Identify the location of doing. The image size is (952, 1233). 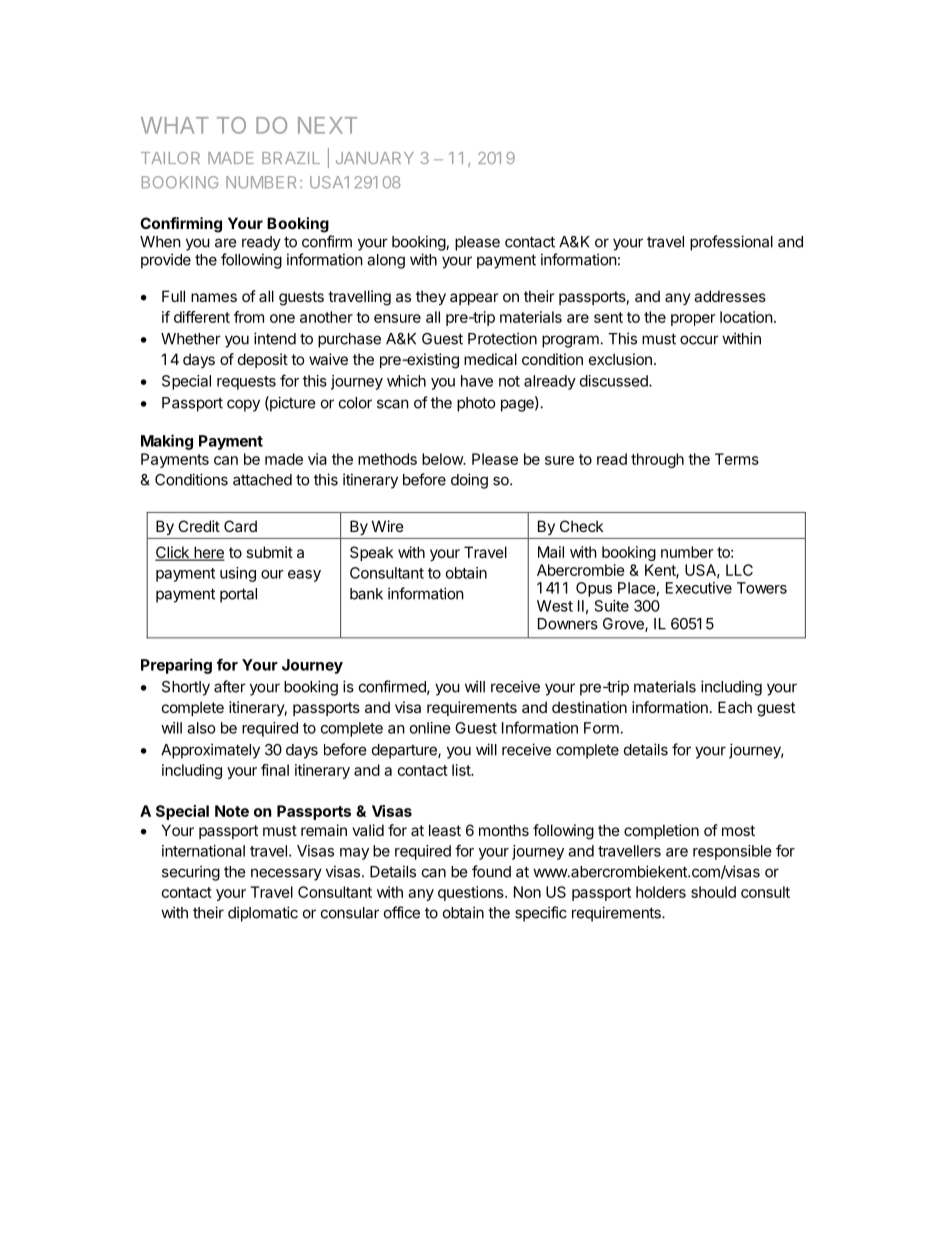
(469, 481).
